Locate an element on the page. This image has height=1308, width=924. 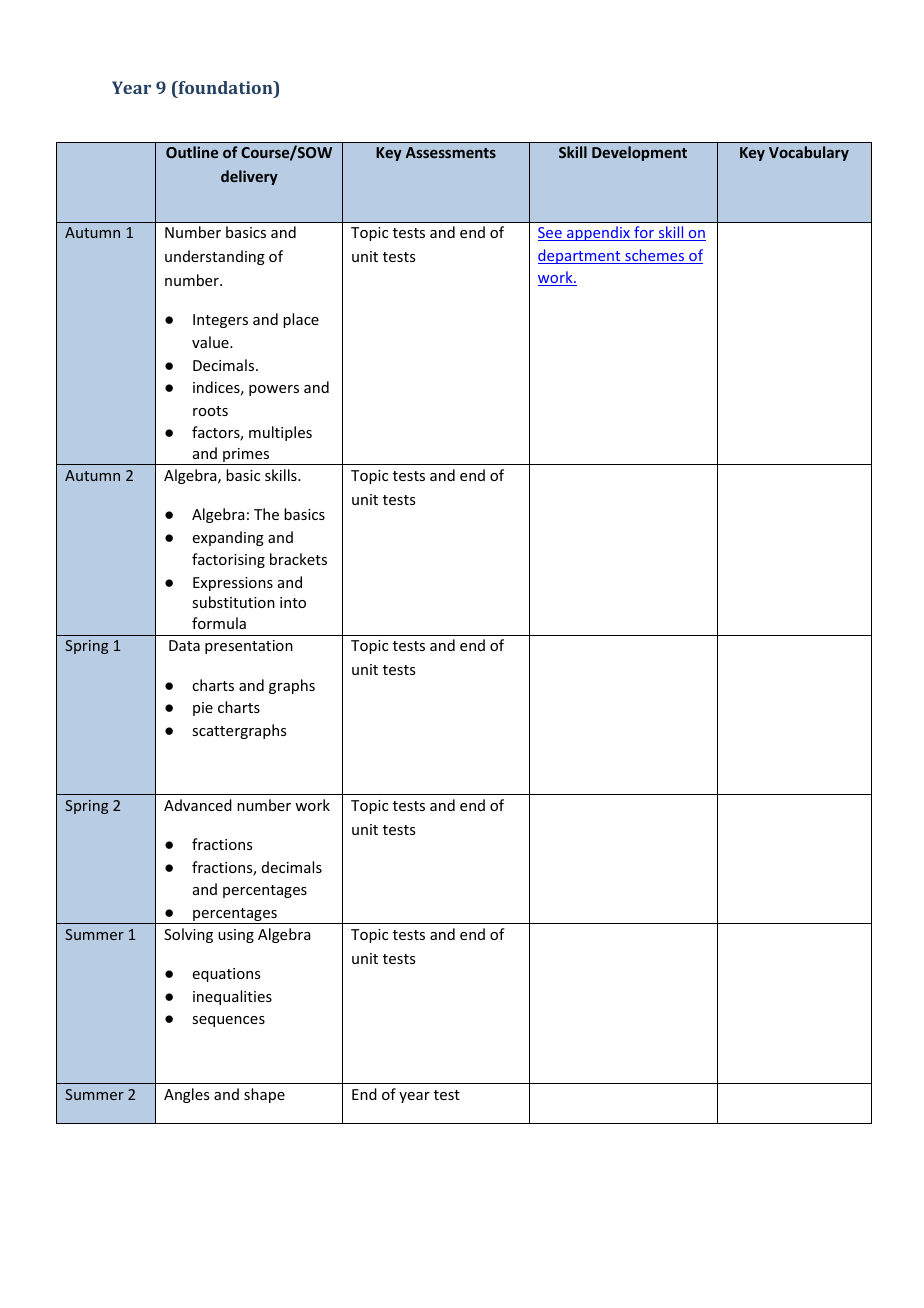
Vocabulary is located at coordinates (809, 153).
